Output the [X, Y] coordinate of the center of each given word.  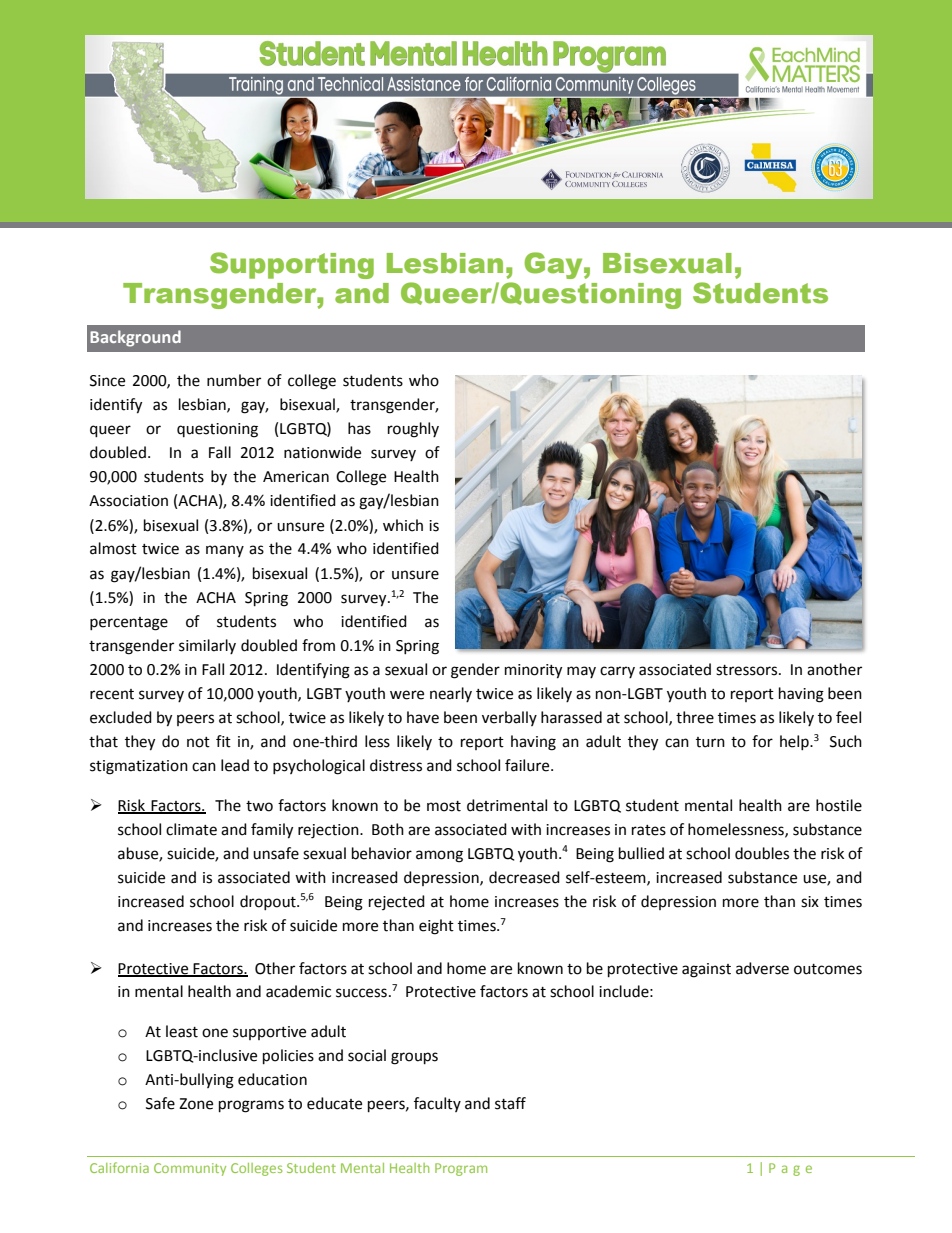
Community [190, 1169]
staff [510, 1103]
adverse [762, 968]
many [225, 551]
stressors [748, 670]
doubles [762, 853]
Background [135, 338]
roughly [413, 430]
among [439, 856]
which [403, 525]
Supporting [292, 265]
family [272, 831]
